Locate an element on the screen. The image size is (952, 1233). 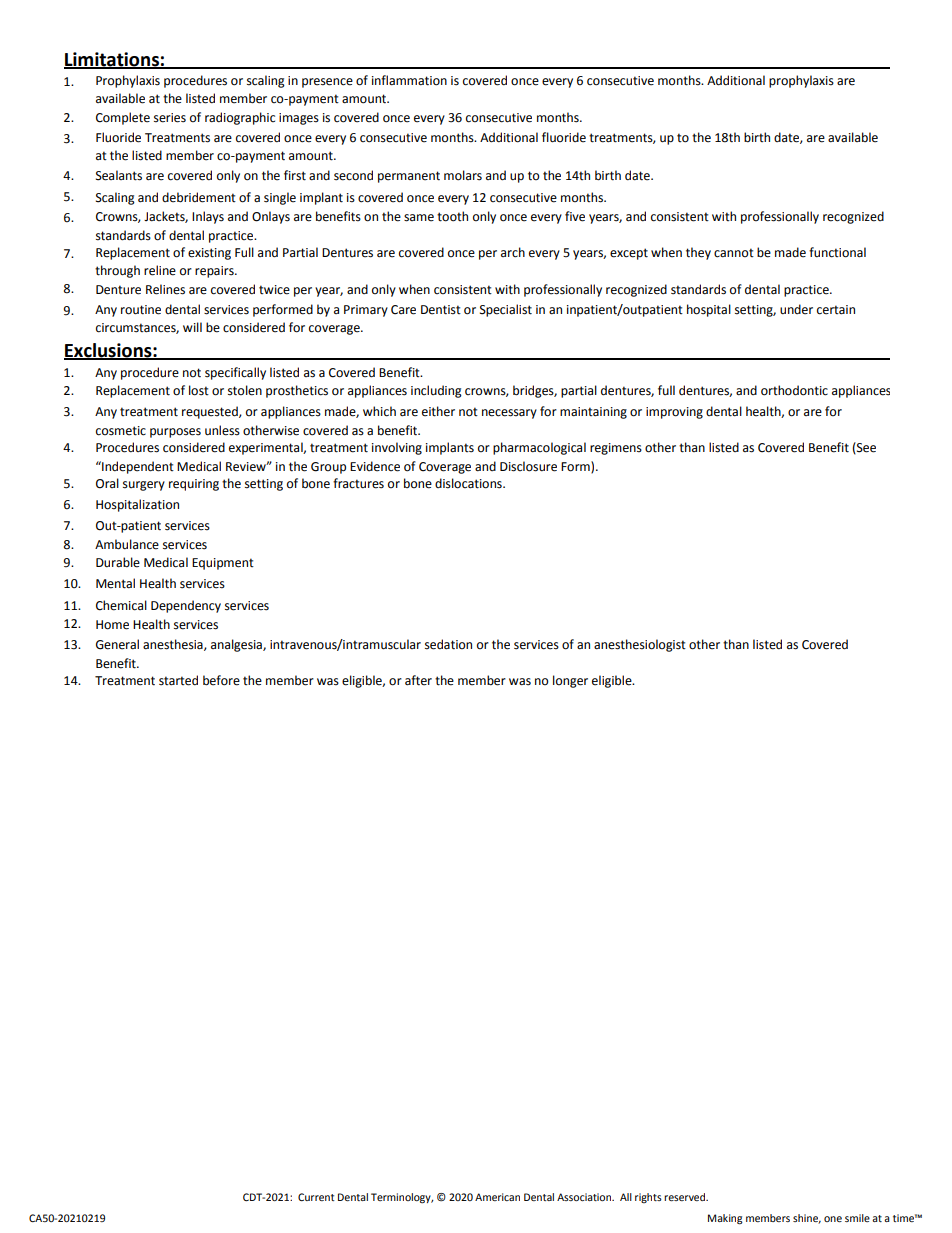
cannot is located at coordinates (734, 253).
